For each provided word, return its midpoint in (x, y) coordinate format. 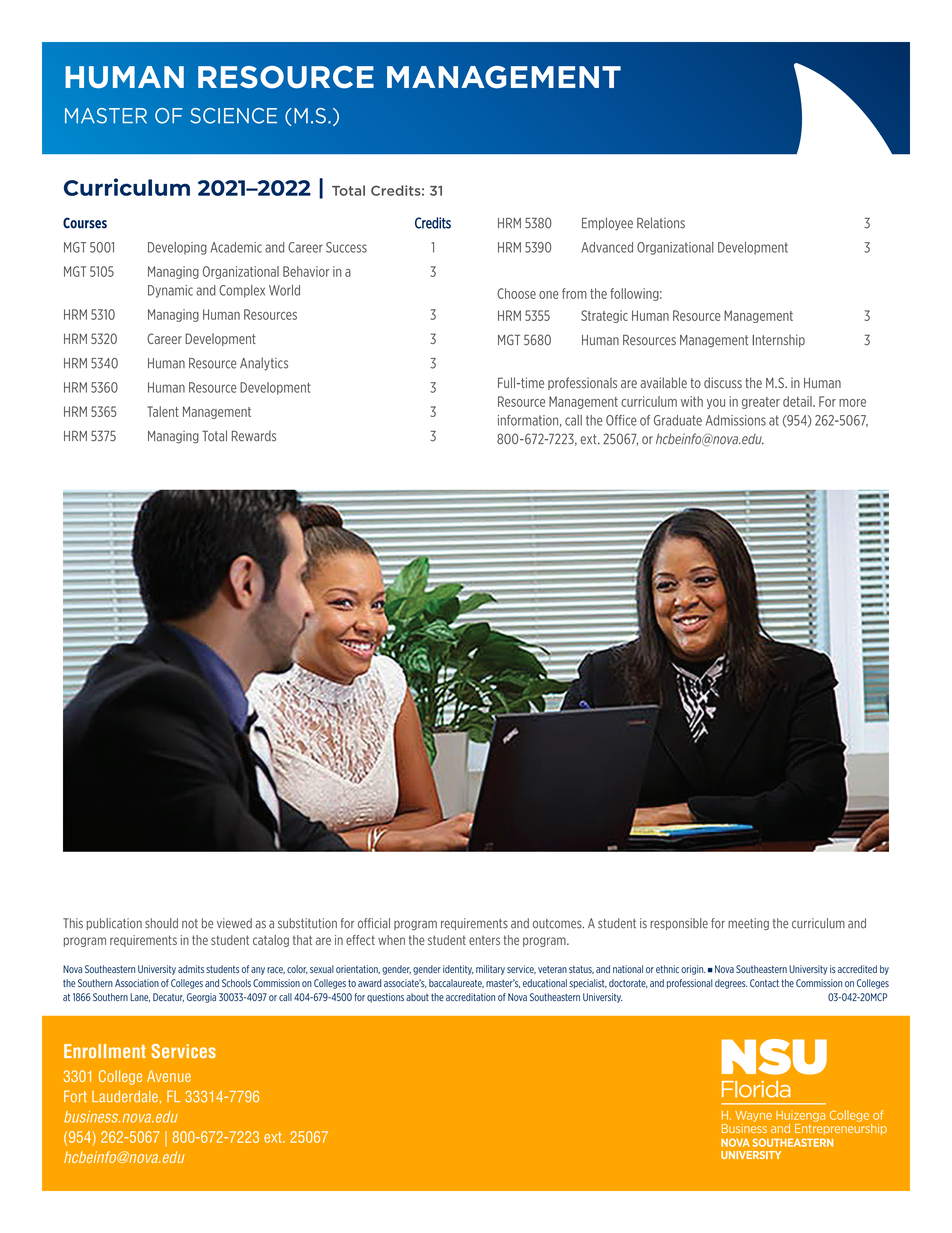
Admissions (736, 420)
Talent (163, 411)
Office (621, 420)
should (161, 923)
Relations (661, 223)
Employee (607, 224)
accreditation (470, 997)
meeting (748, 924)
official (374, 923)
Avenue (169, 1076)
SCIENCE (234, 116)
